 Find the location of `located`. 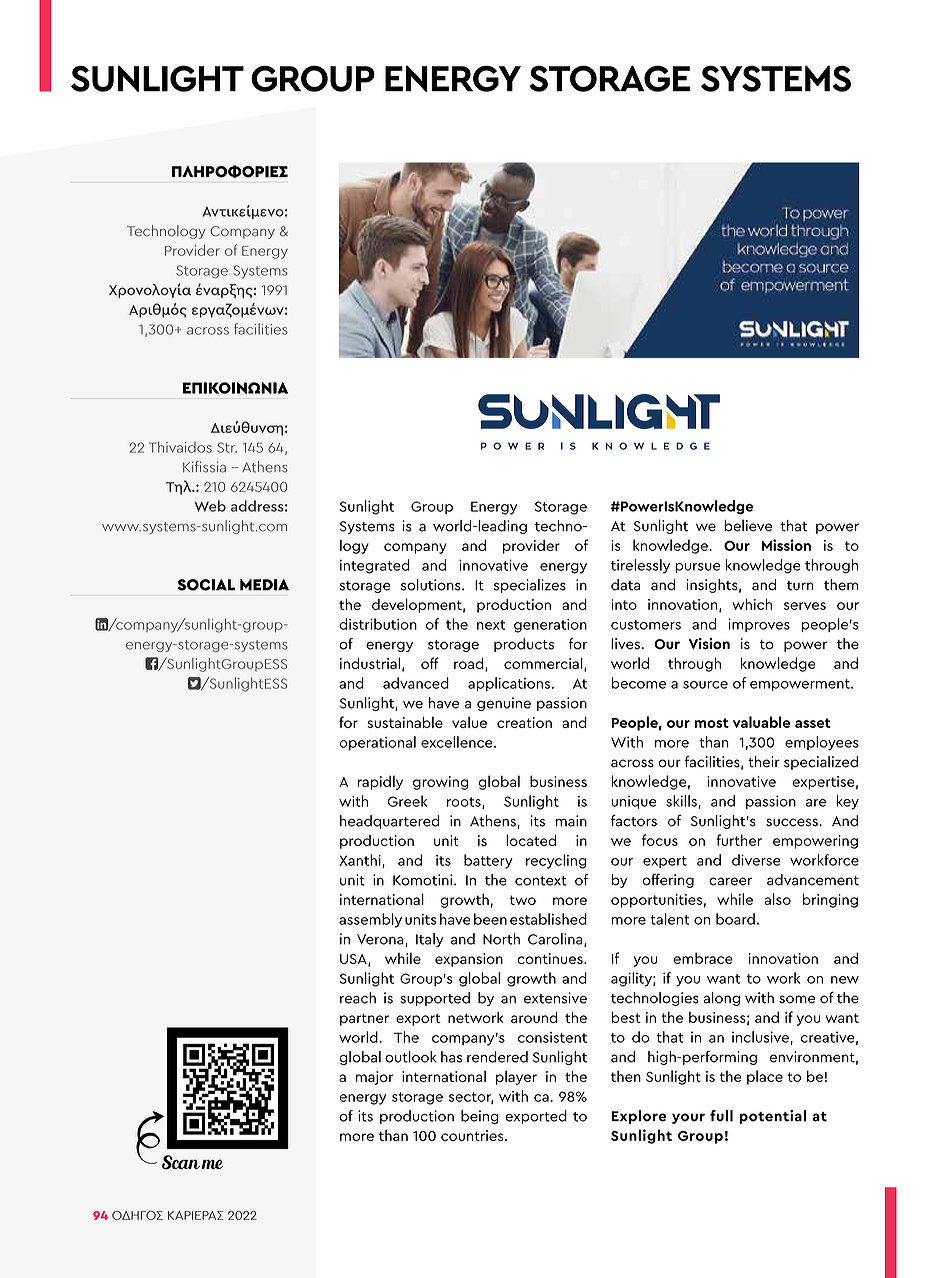

located is located at coordinates (531, 840).
